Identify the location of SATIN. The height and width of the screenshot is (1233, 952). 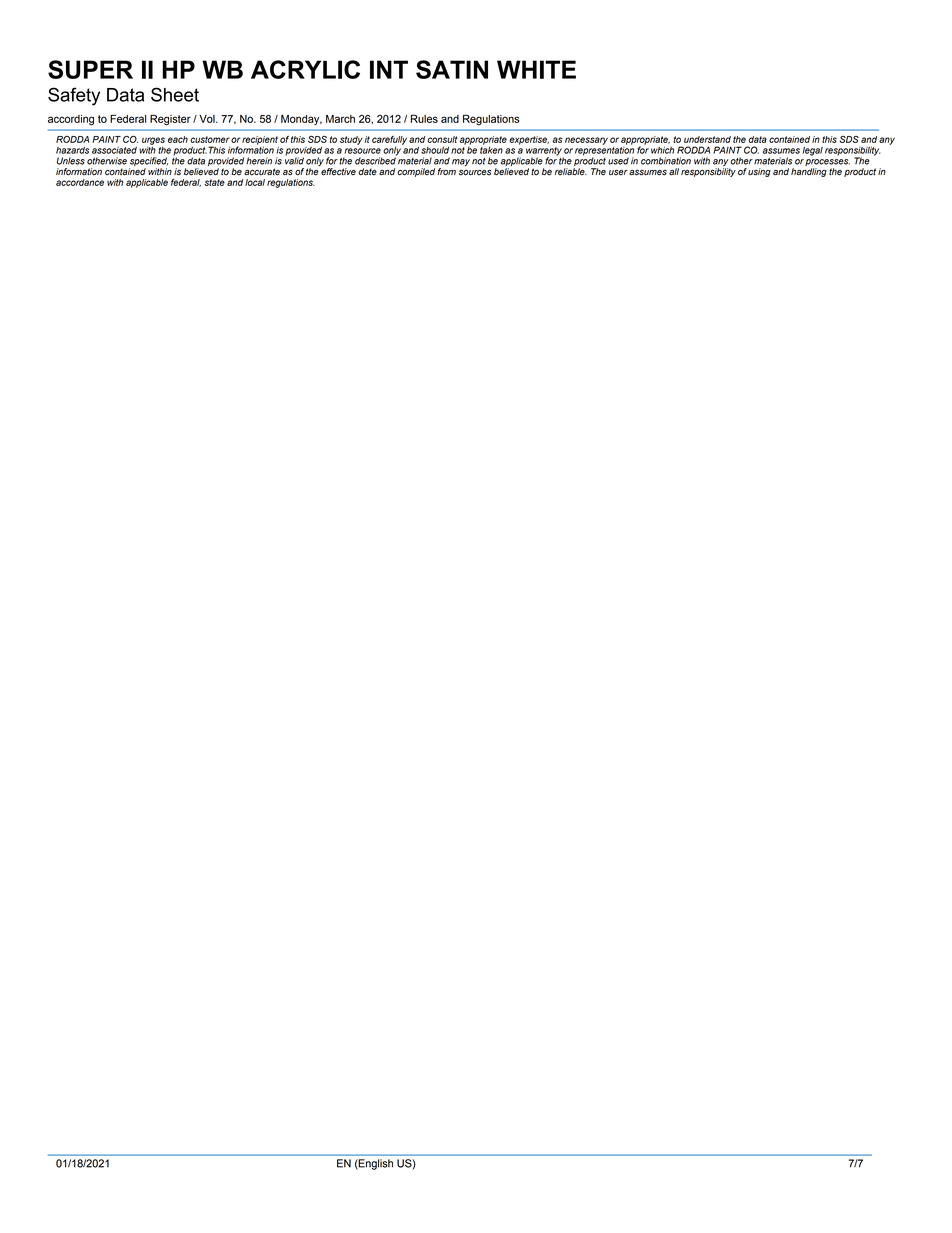
(452, 69).
